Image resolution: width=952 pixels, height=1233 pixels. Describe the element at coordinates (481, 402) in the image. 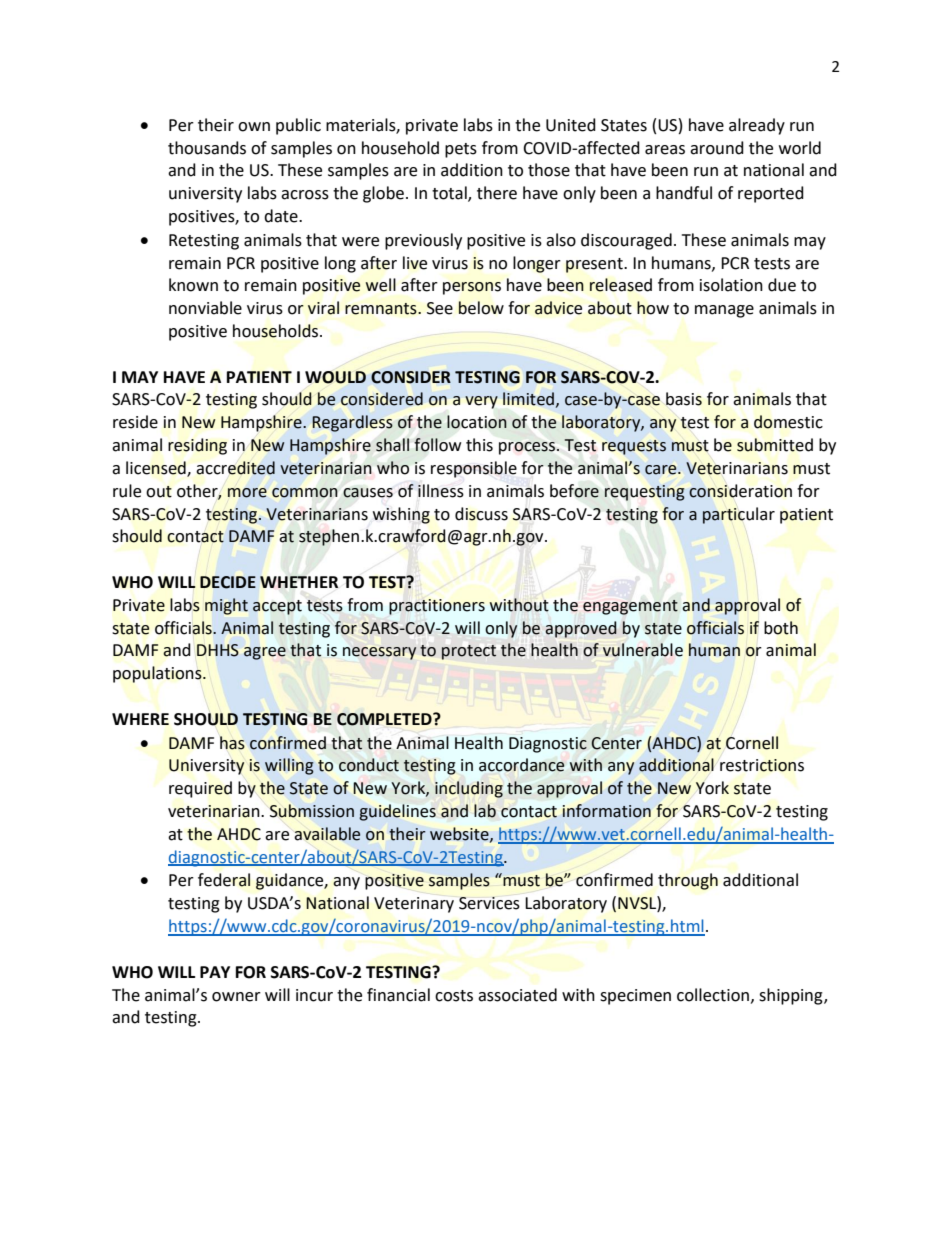

I see `very` at that location.
